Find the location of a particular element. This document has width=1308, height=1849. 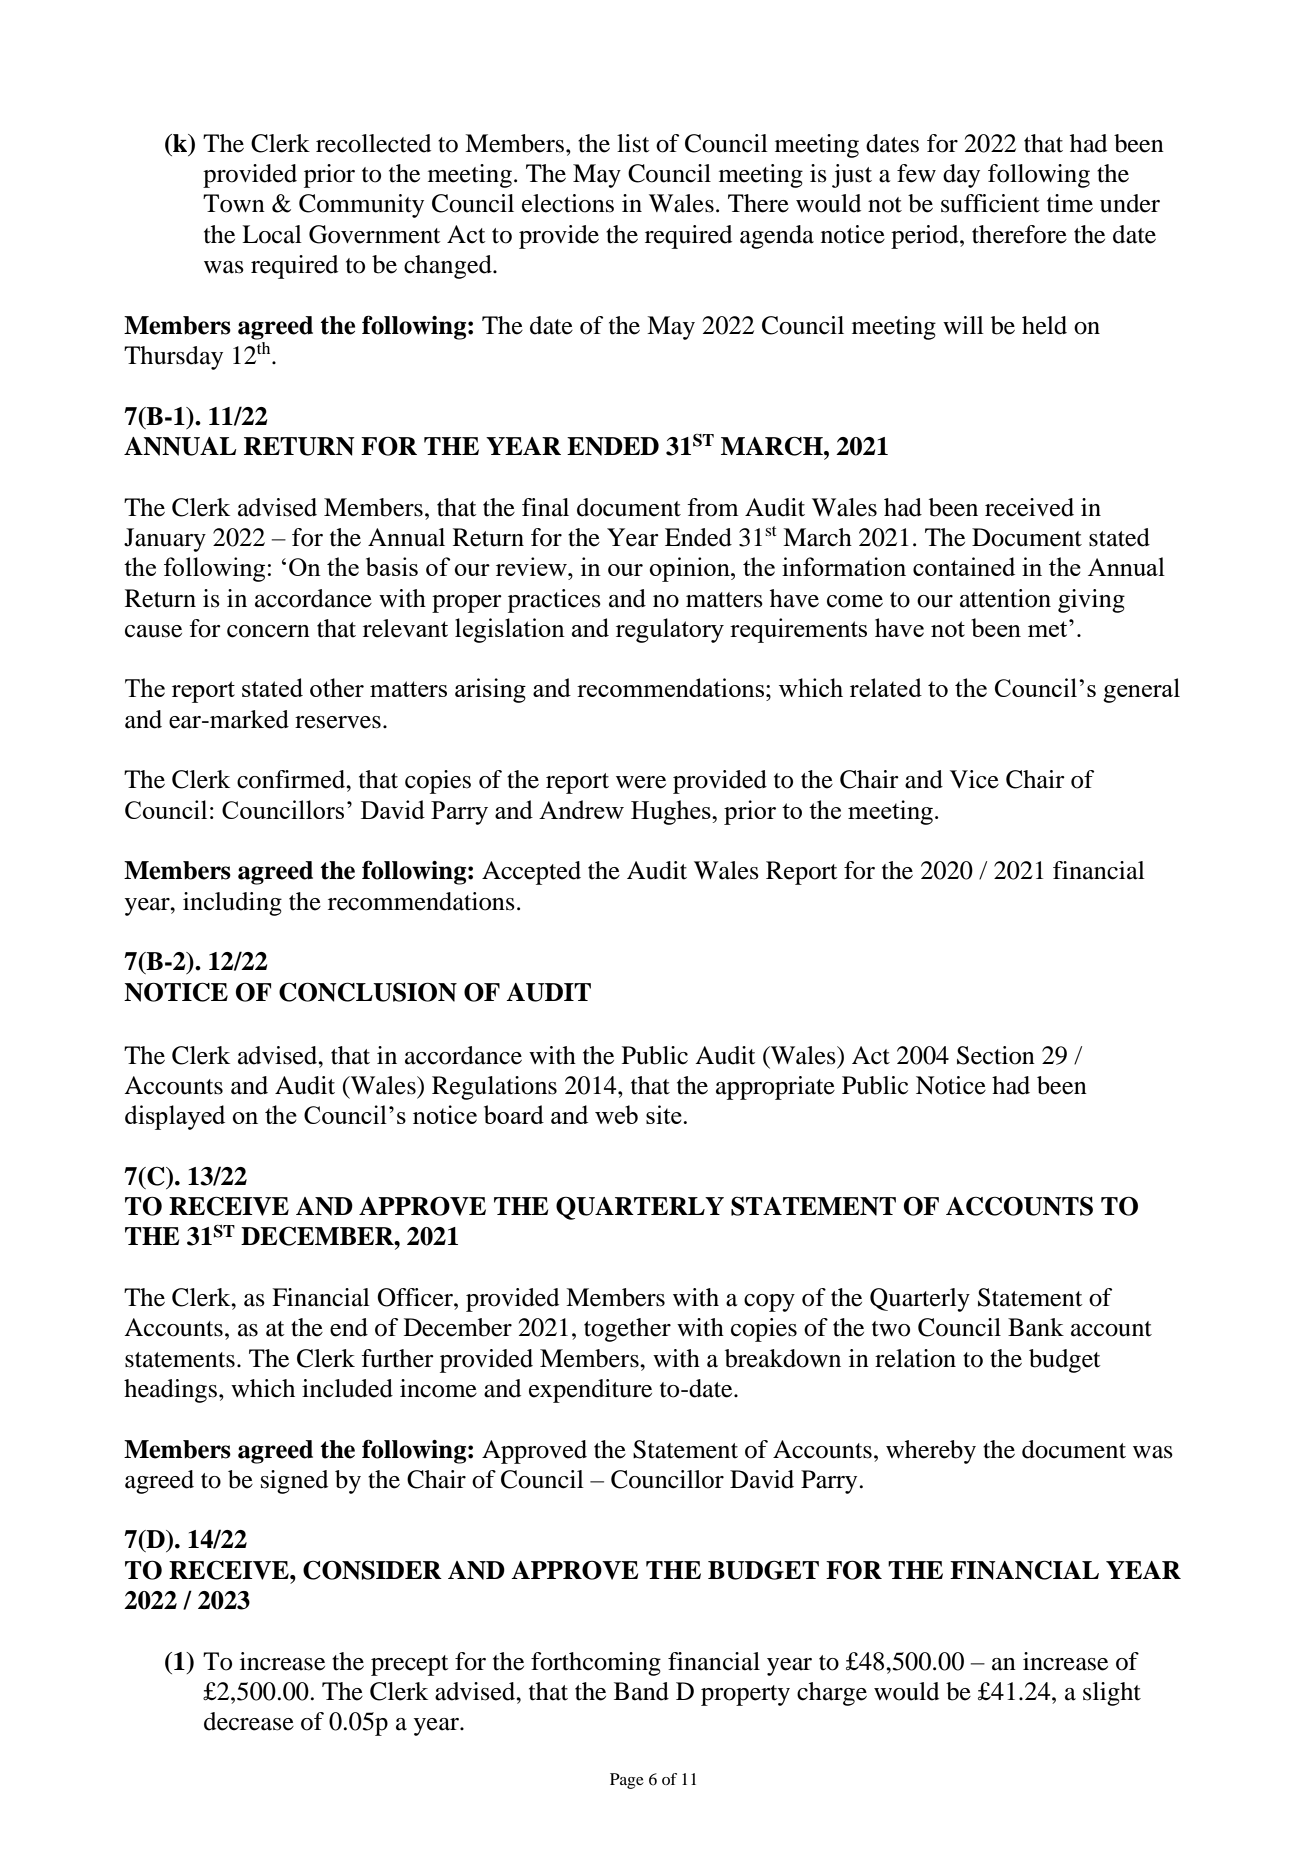

site is located at coordinates (665, 1114).
